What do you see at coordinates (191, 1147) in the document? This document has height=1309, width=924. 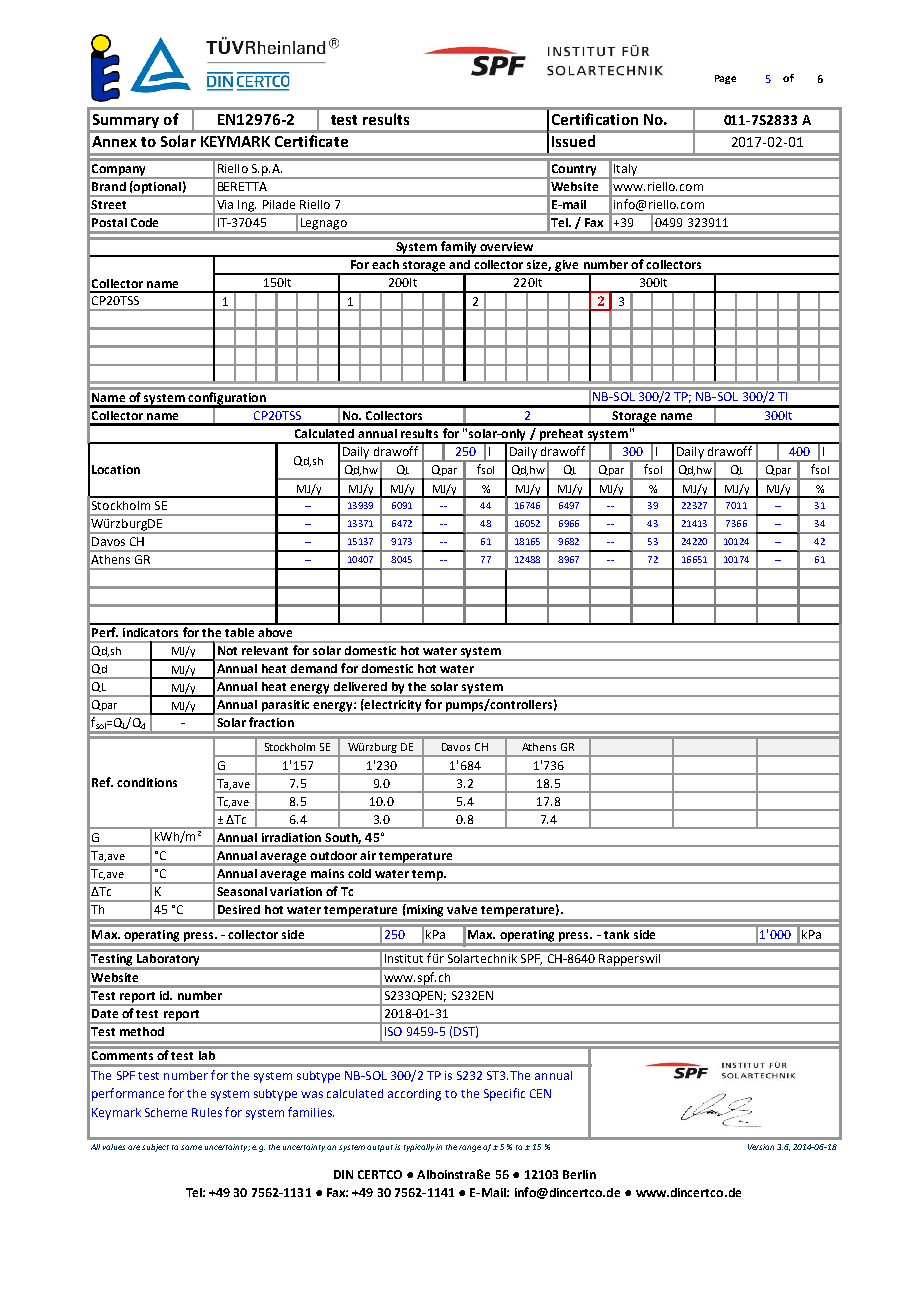 I see `some` at bounding box center [191, 1147].
